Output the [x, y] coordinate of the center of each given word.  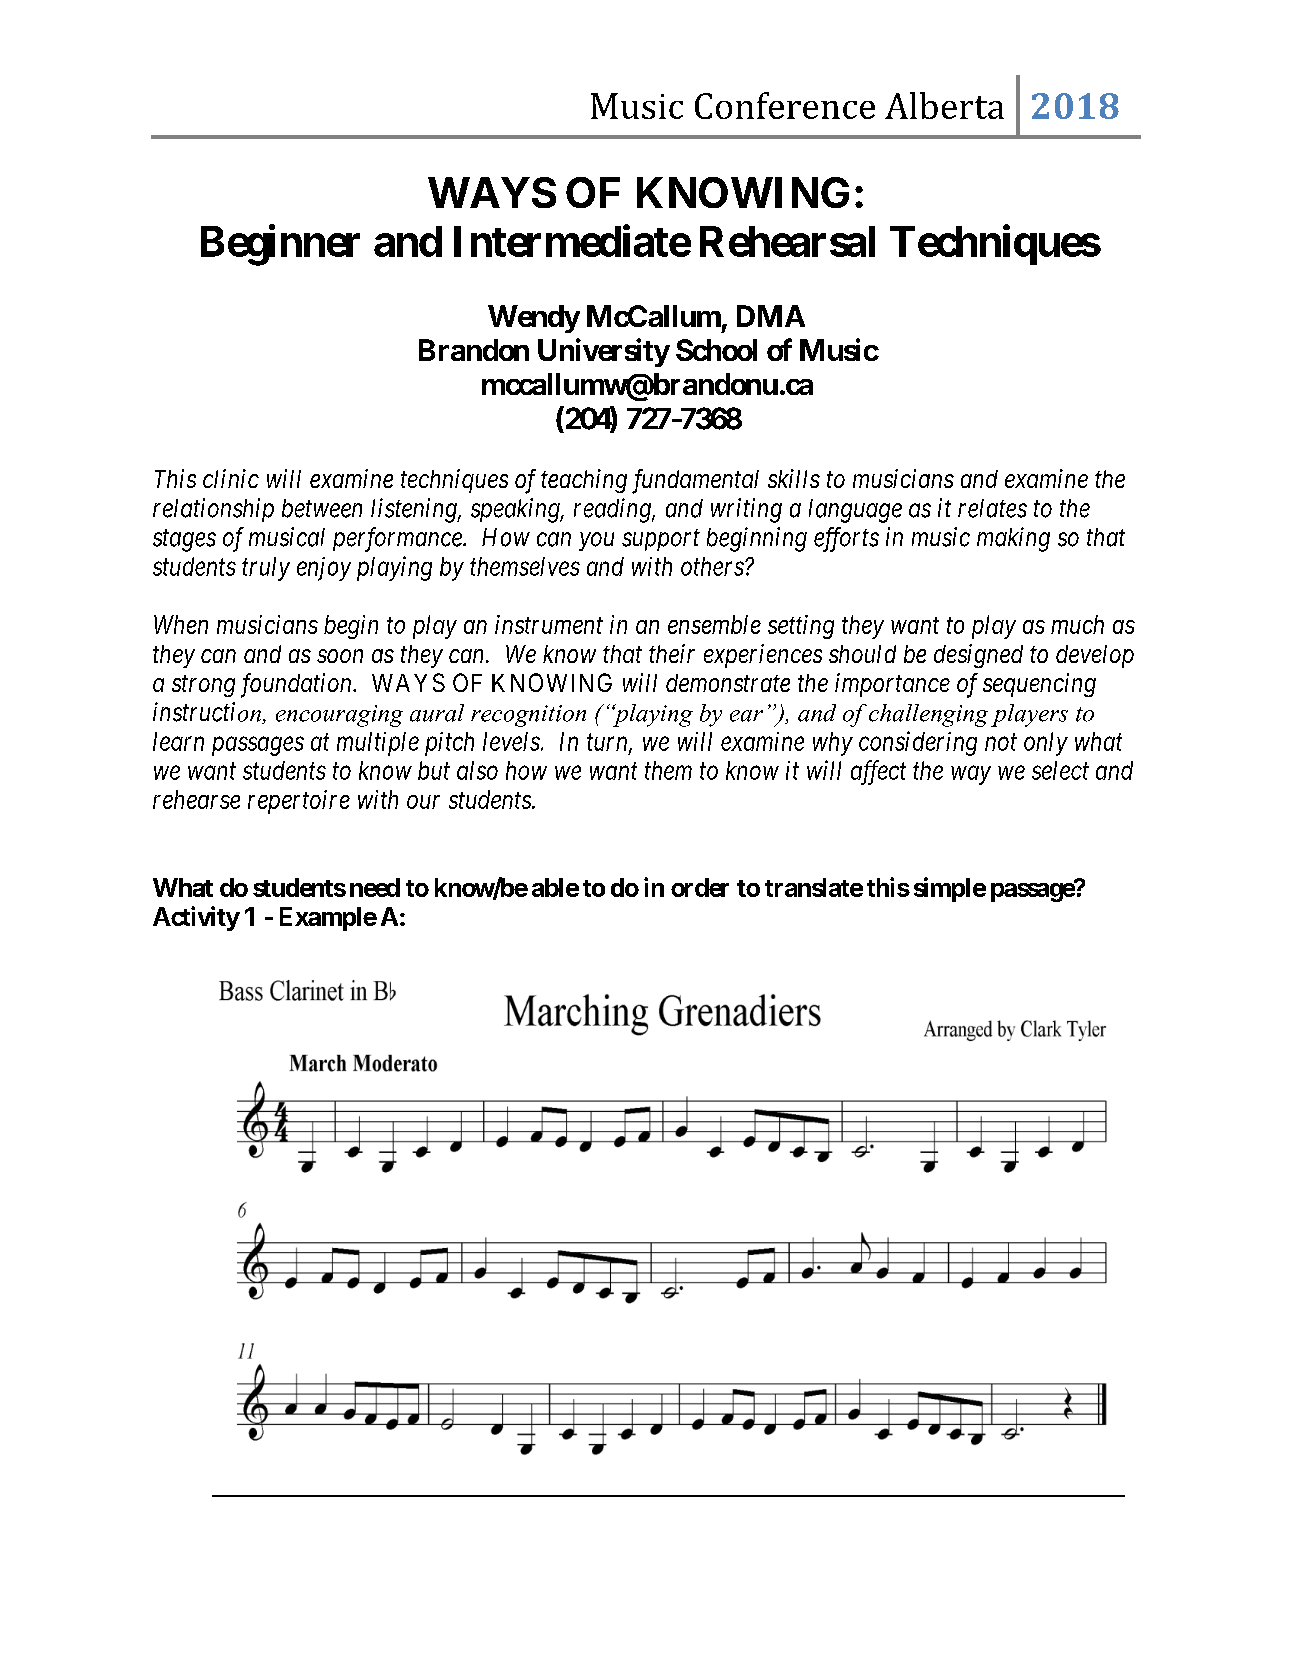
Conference [785, 105]
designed [978, 656]
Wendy [534, 319]
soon [340, 656]
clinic [231, 478]
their [672, 653]
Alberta [944, 105]
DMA [771, 316]
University [604, 352]
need [375, 887]
